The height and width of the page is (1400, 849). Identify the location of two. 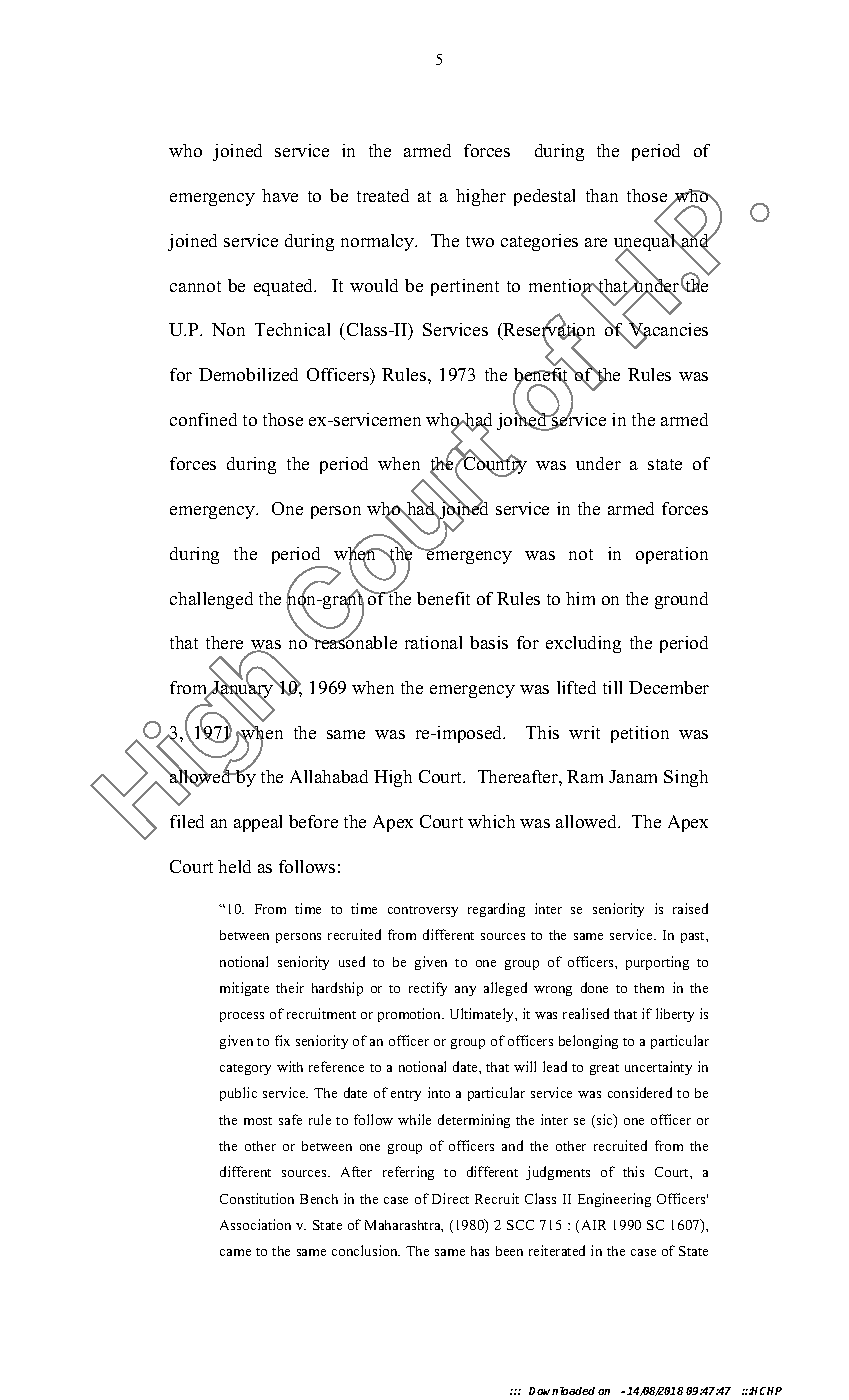
(480, 241).
